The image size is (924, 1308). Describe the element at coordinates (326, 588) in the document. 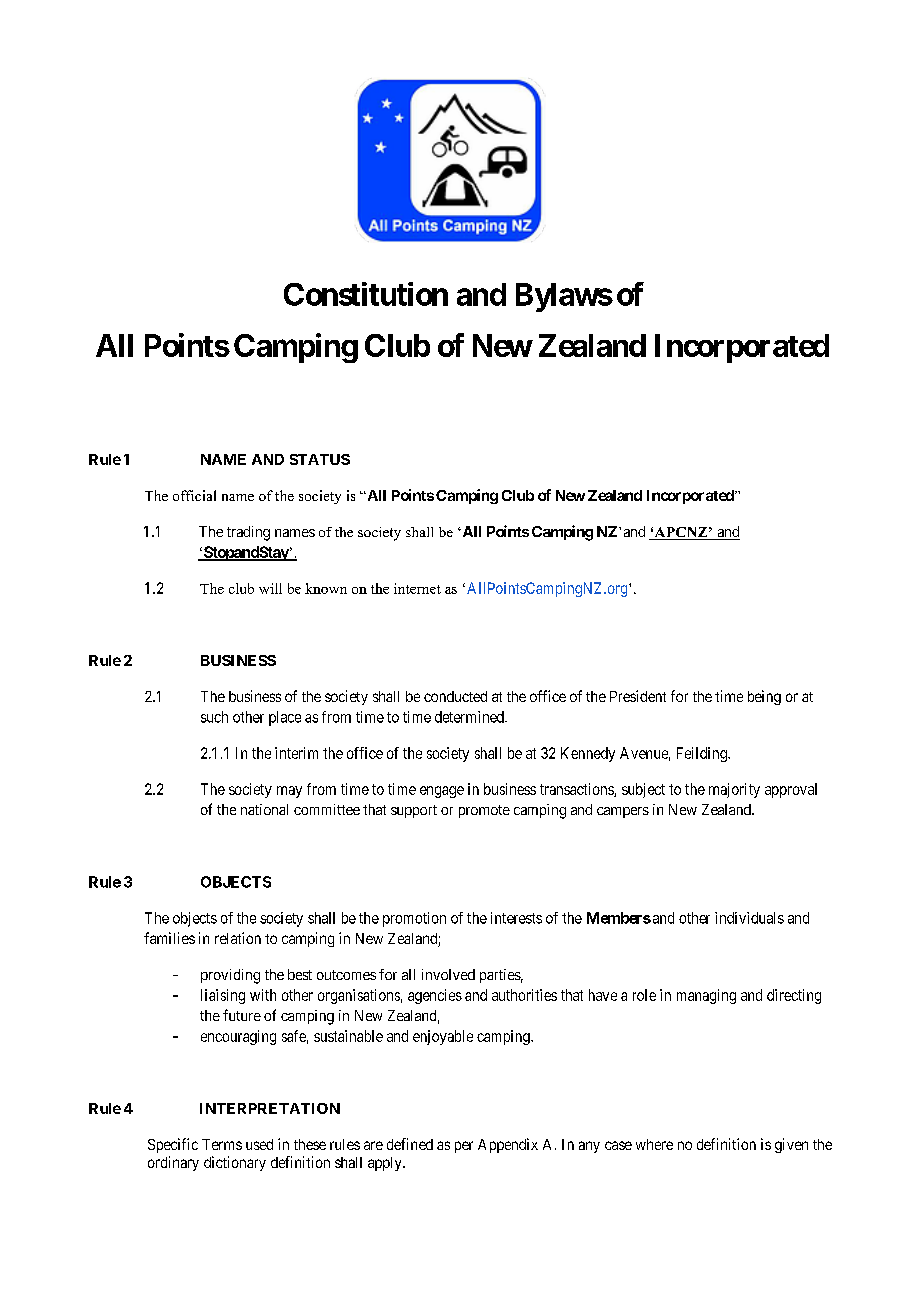

I see `known` at that location.
